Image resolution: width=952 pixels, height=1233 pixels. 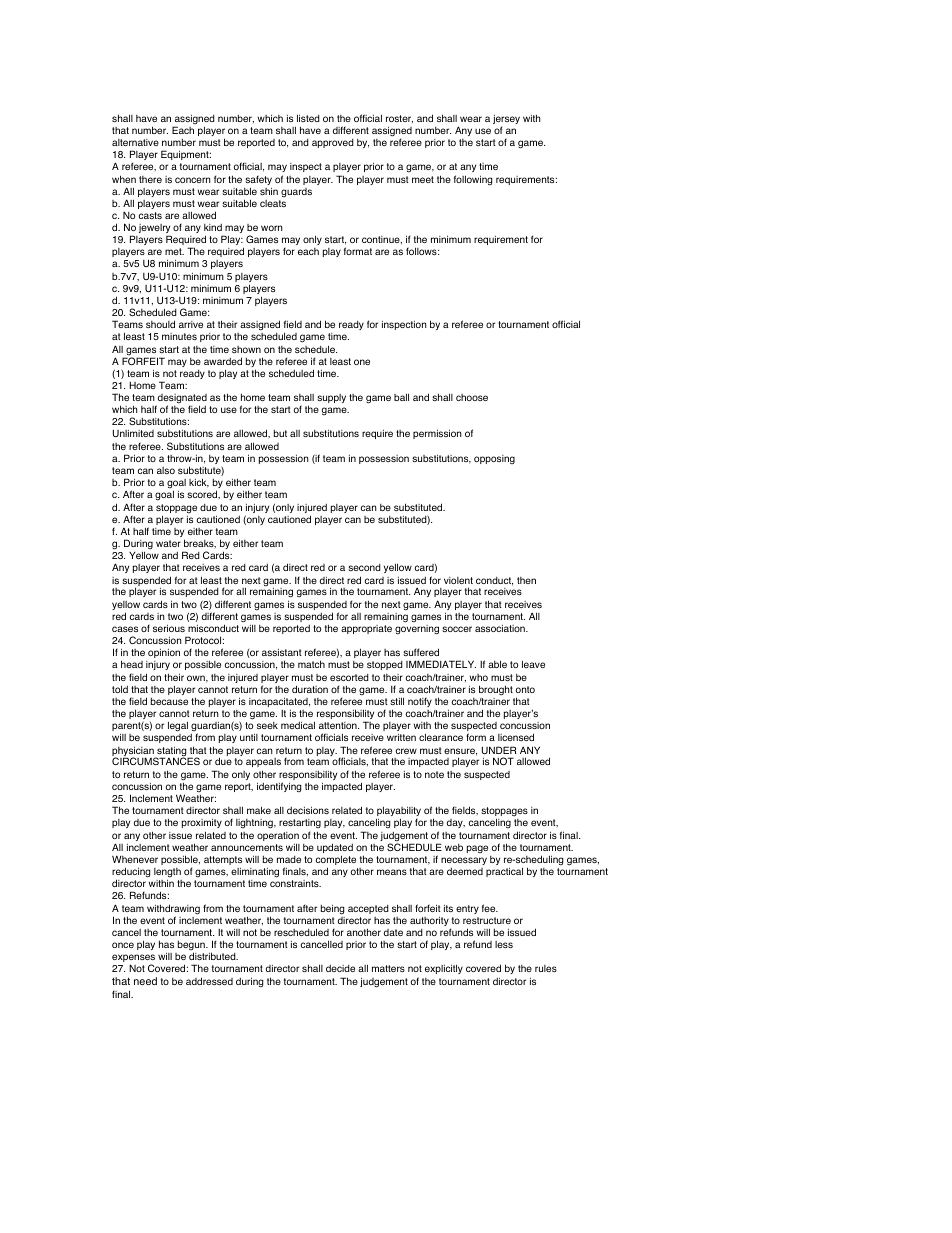 What do you see at coordinates (504, 944) in the screenshot?
I see `less` at bounding box center [504, 944].
